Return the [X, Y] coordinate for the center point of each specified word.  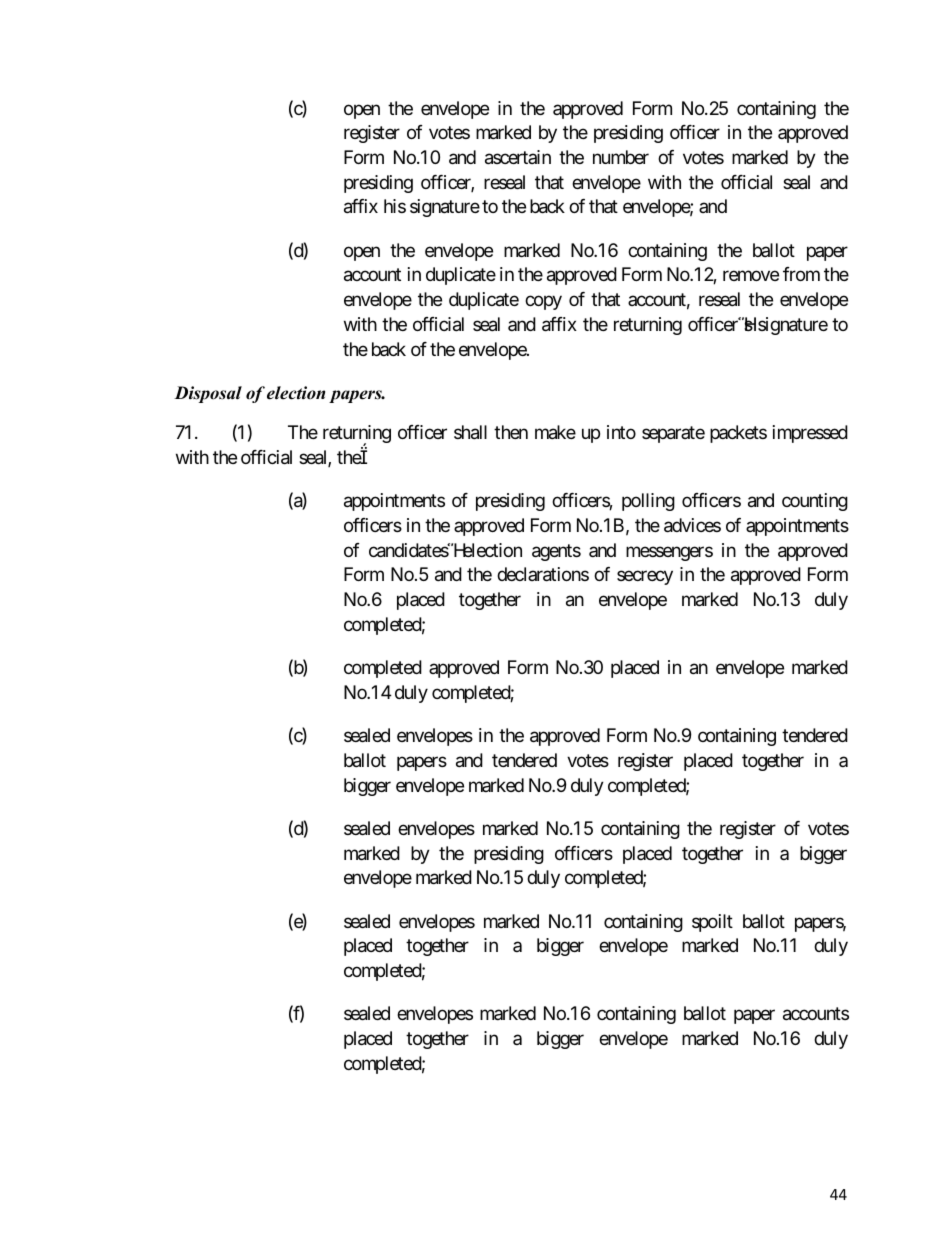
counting [815, 502]
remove [751, 276]
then [511, 432]
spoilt [712, 923]
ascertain [518, 157]
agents [556, 552]
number [621, 157]
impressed [810, 434]
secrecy [645, 578]
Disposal [208, 394]
